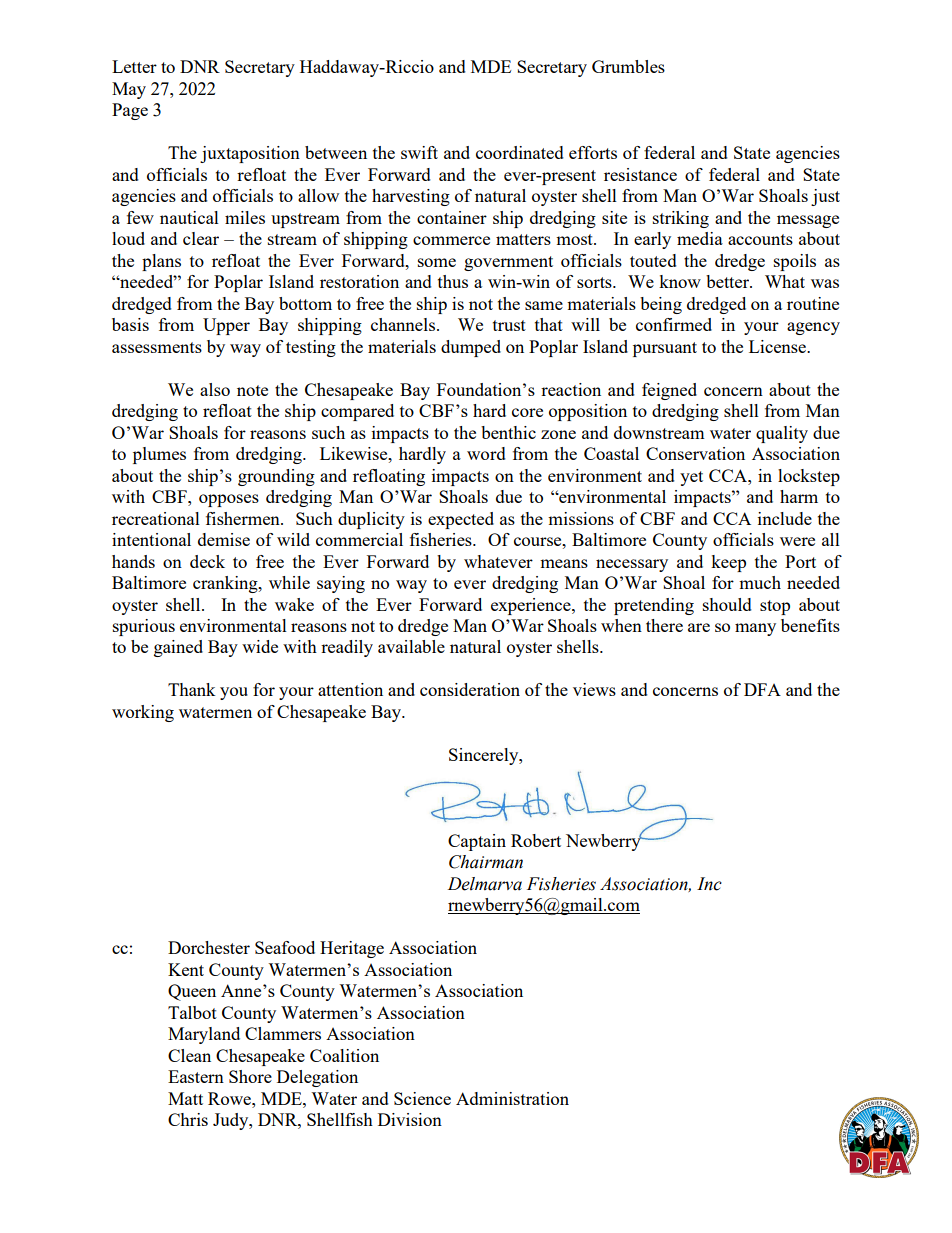 The height and width of the screenshot is (1233, 952). Describe the element at coordinates (727, 604) in the screenshot. I see `should` at that location.
